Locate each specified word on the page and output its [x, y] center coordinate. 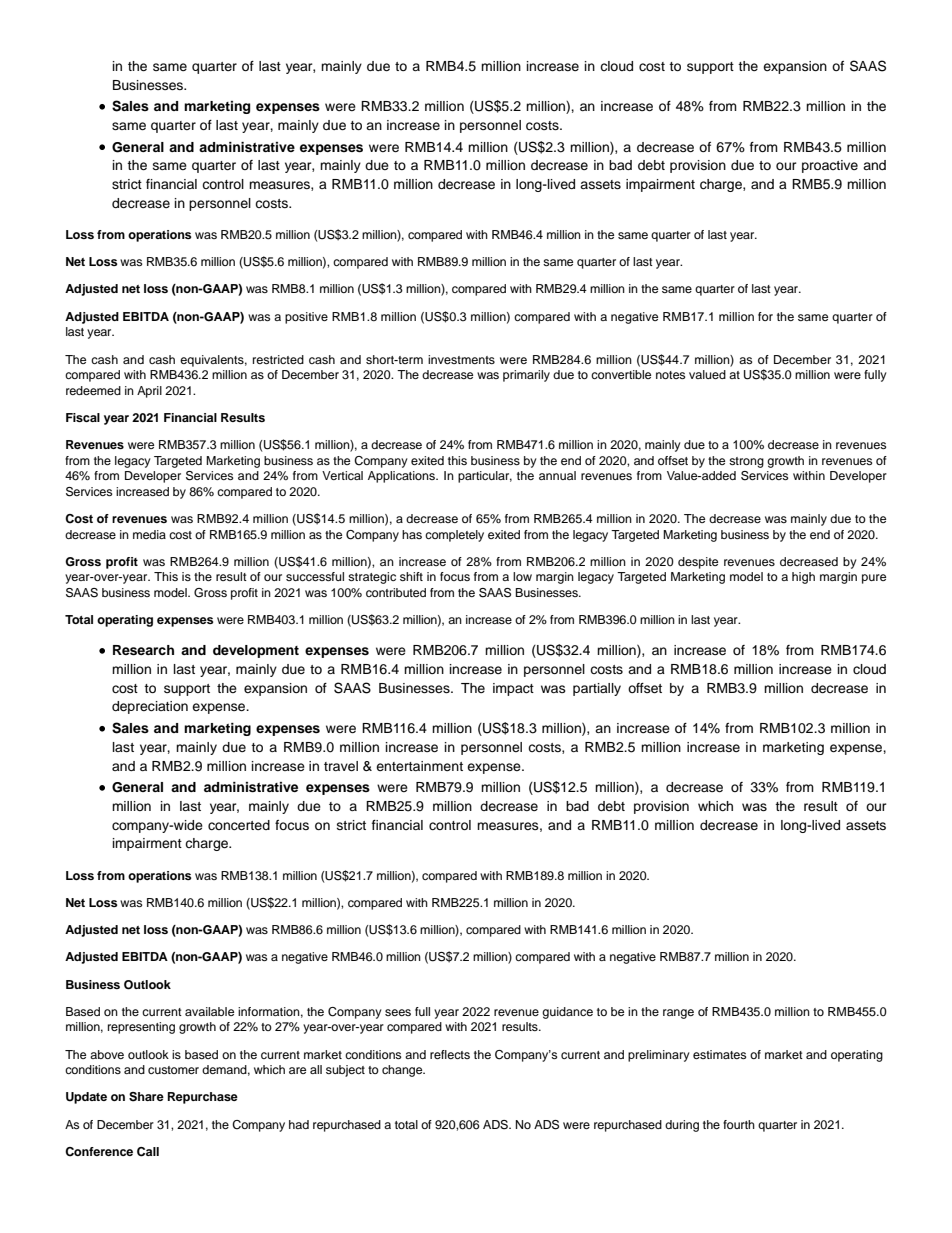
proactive [830, 166]
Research [143, 650]
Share [146, 1097]
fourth [739, 1124]
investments [461, 359]
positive [306, 318]
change [403, 1071]
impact [513, 689]
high [803, 578]
